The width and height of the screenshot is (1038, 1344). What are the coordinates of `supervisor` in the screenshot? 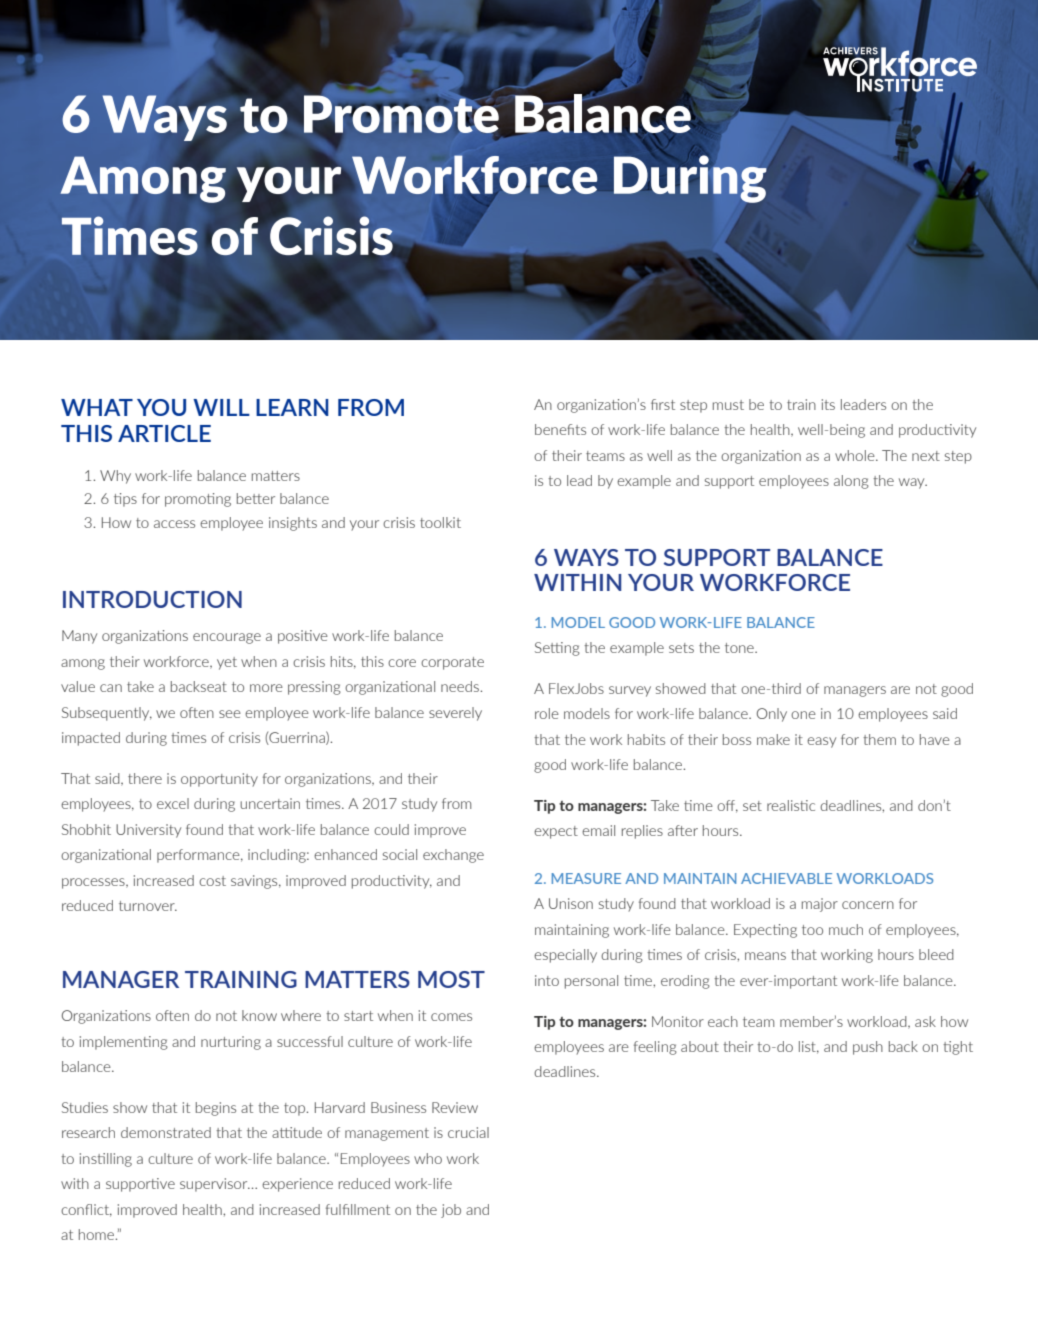 It's located at (215, 1185).
